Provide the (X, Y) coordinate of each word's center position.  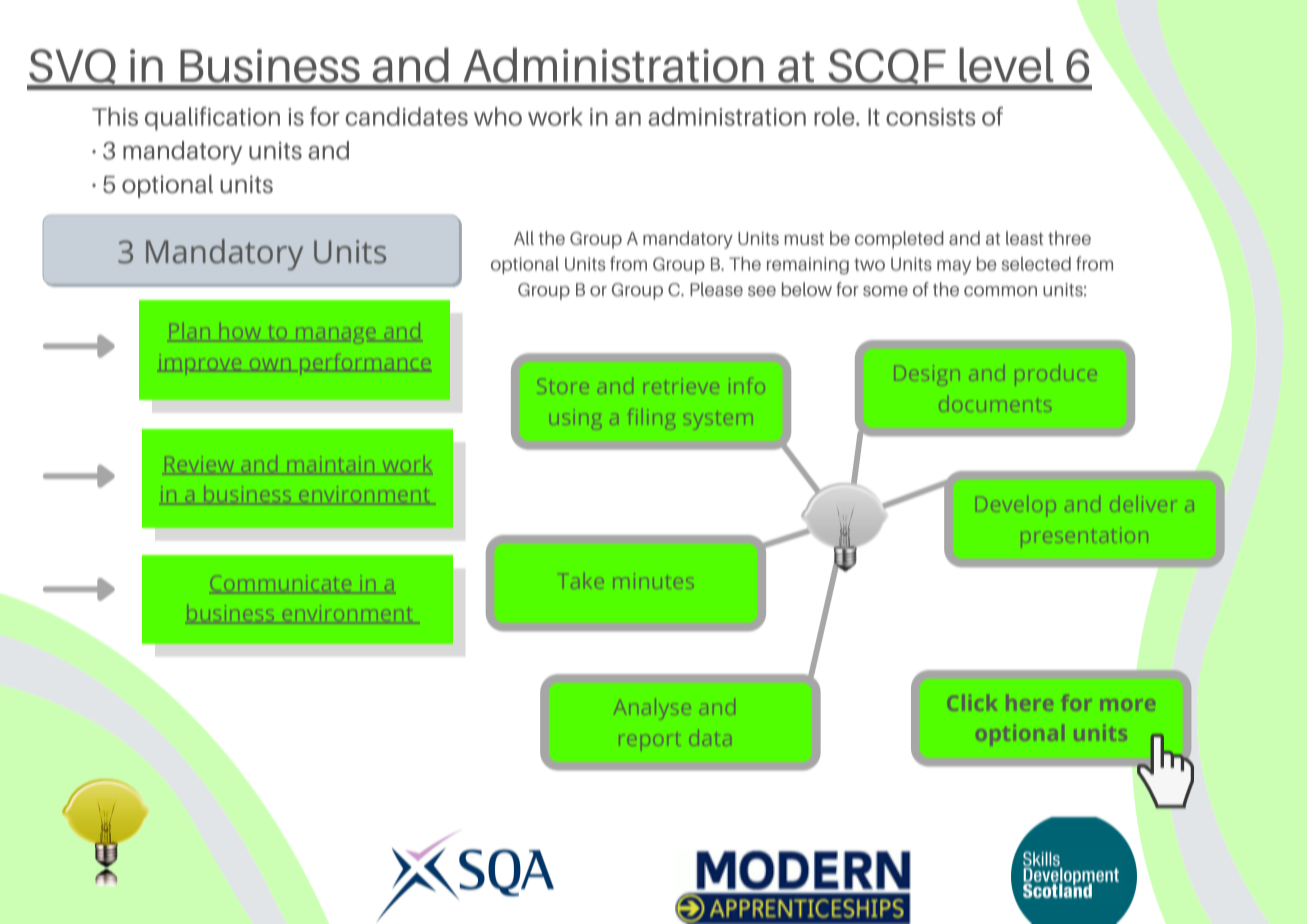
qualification (212, 119)
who (498, 116)
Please (716, 289)
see (762, 291)
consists (931, 117)
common (1000, 291)
